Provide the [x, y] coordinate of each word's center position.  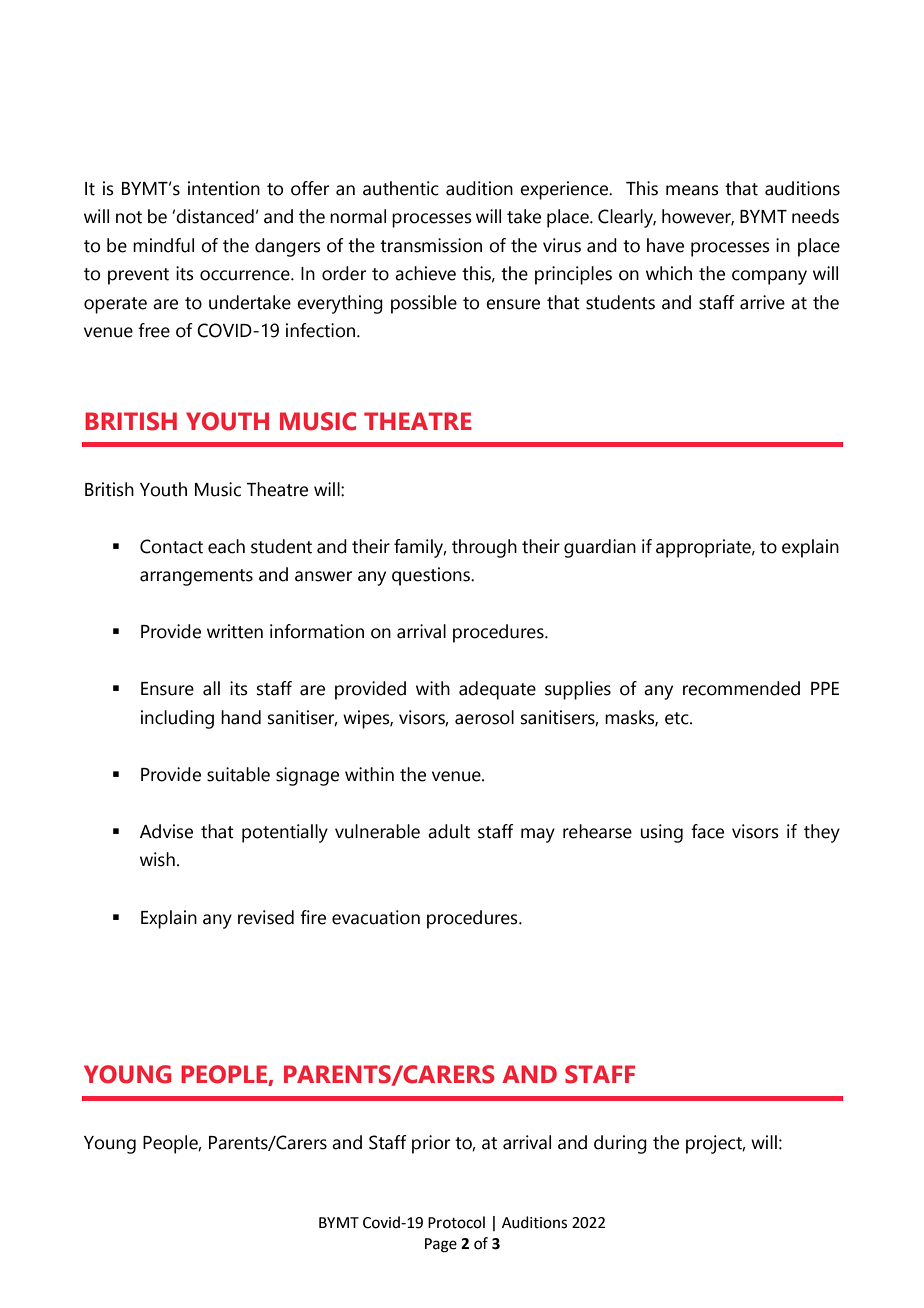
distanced [215, 216]
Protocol [456, 1222]
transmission [431, 245]
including [177, 719]
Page [441, 1245]
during [620, 1144]
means [692, 190]
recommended [741, 688]
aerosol [484, 717]
